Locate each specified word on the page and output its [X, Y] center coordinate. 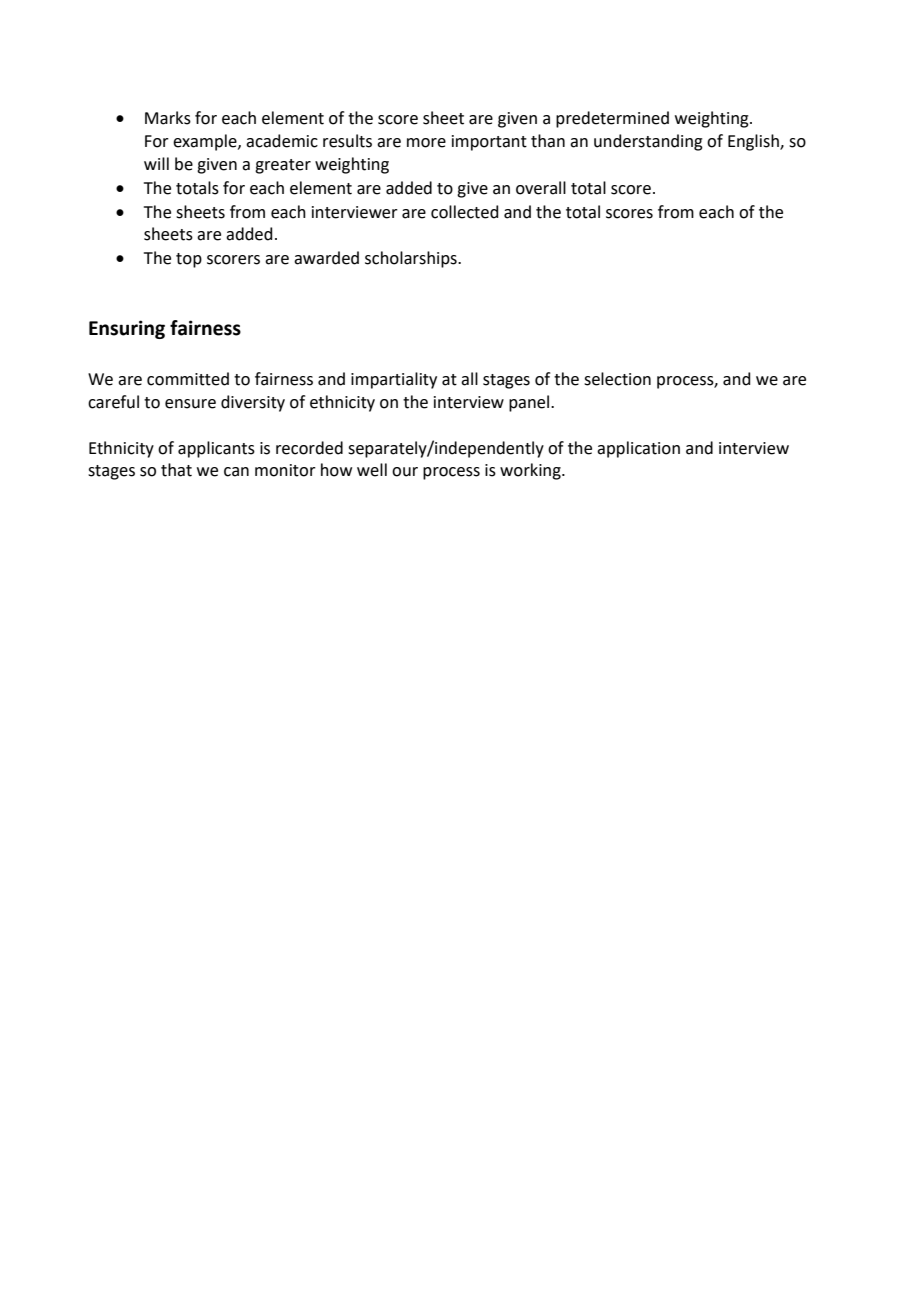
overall [541, 188]
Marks [168, 118]
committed [188, 379]
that [176, 470]
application [638, 449]
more [426, 143]
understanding [648, 142]
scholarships [412, 259]
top [189, 260]
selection [617, 379]
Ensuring [127, 329]
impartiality [394, 380]
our [405, 472]
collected [465, 212]
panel [530, 403]
